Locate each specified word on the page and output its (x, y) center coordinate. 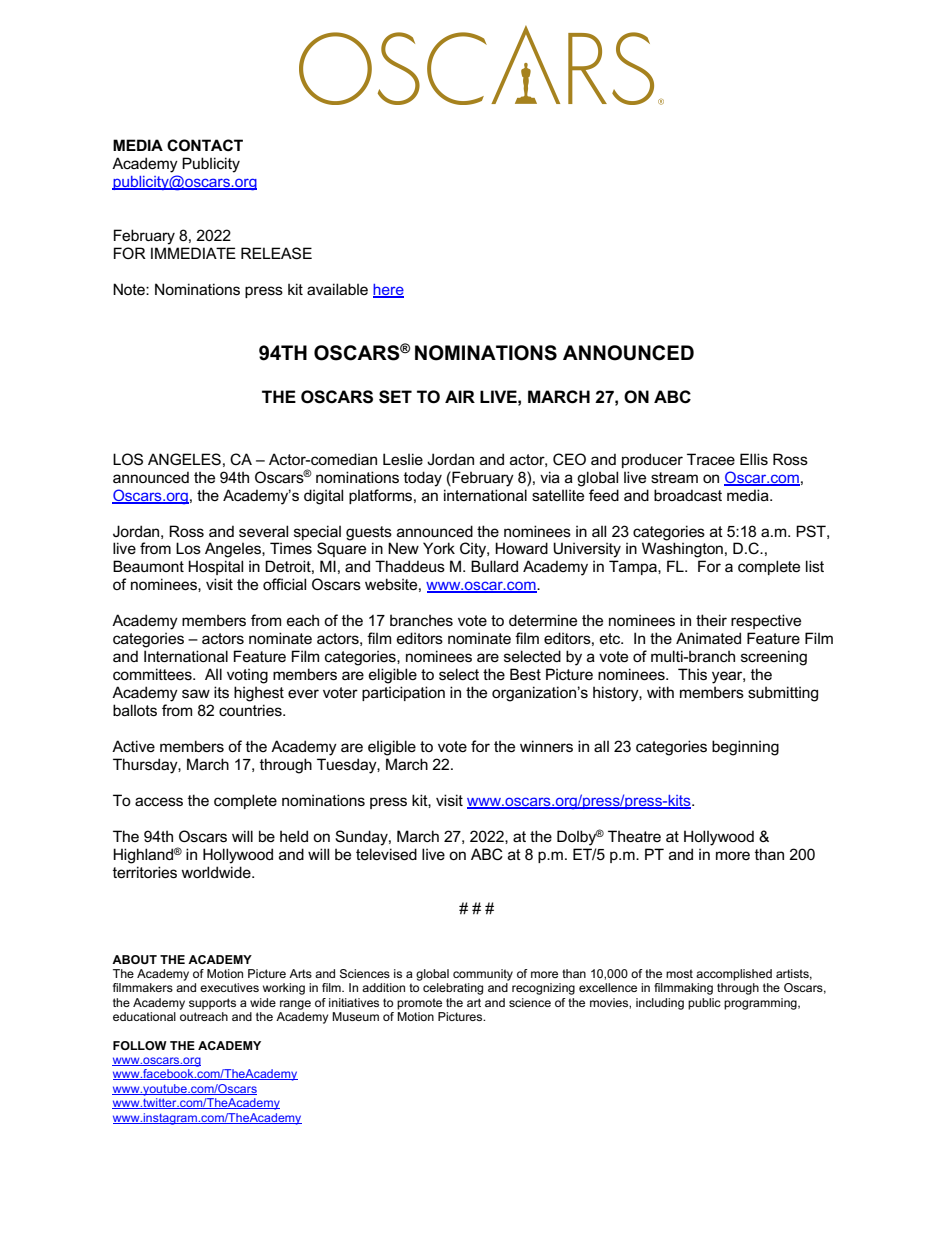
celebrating (453, 989)
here (388, 290)
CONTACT (205, 145)
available (337, 289)
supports (212, 1004)
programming (761, 1004)
